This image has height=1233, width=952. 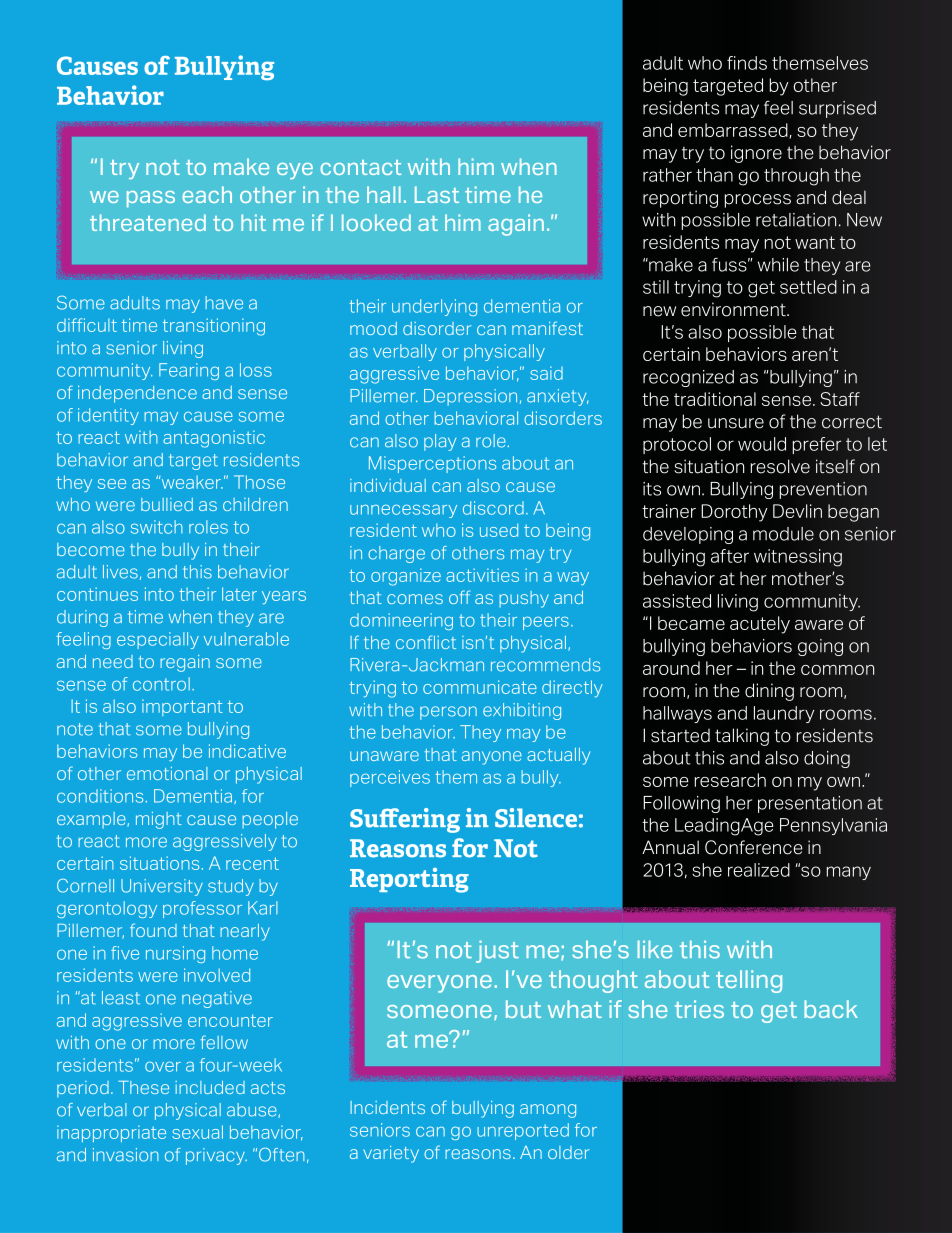 I want to click on These, so click(x=143, y=1087).
